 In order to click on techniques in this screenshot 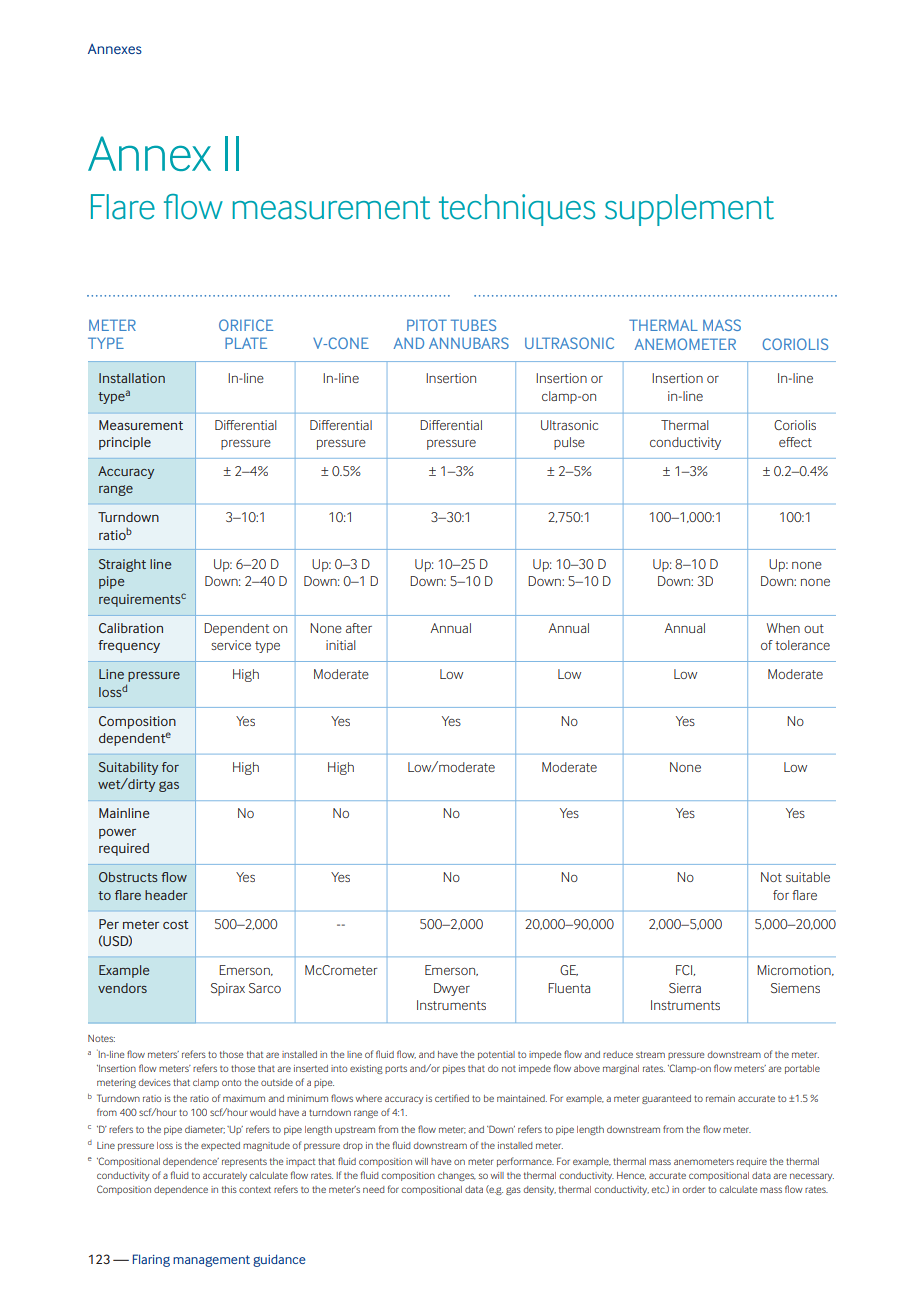, I will do `click(517, 210)`.
